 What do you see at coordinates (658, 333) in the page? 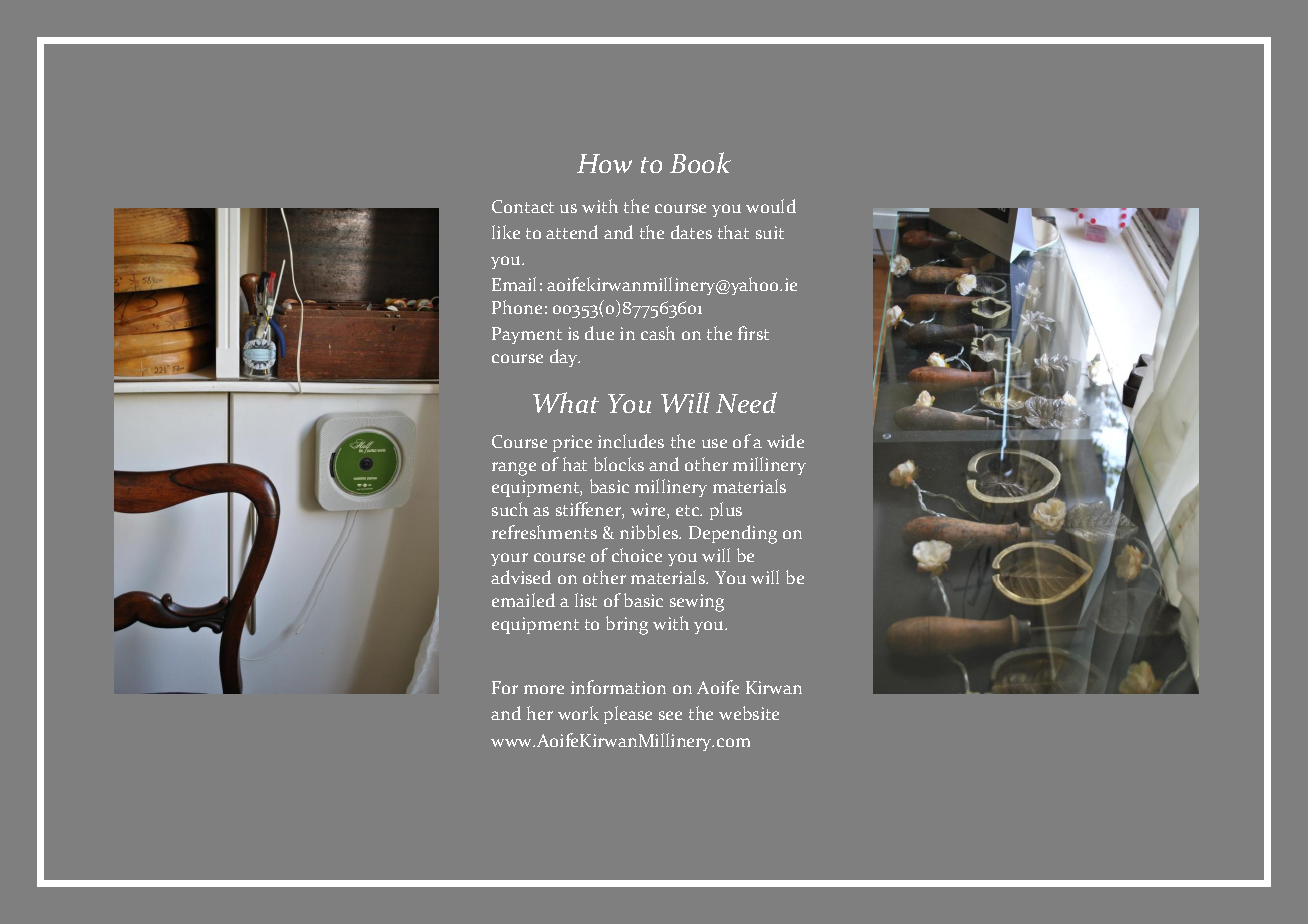
I see `cash` at bounding box center [658, 333].
